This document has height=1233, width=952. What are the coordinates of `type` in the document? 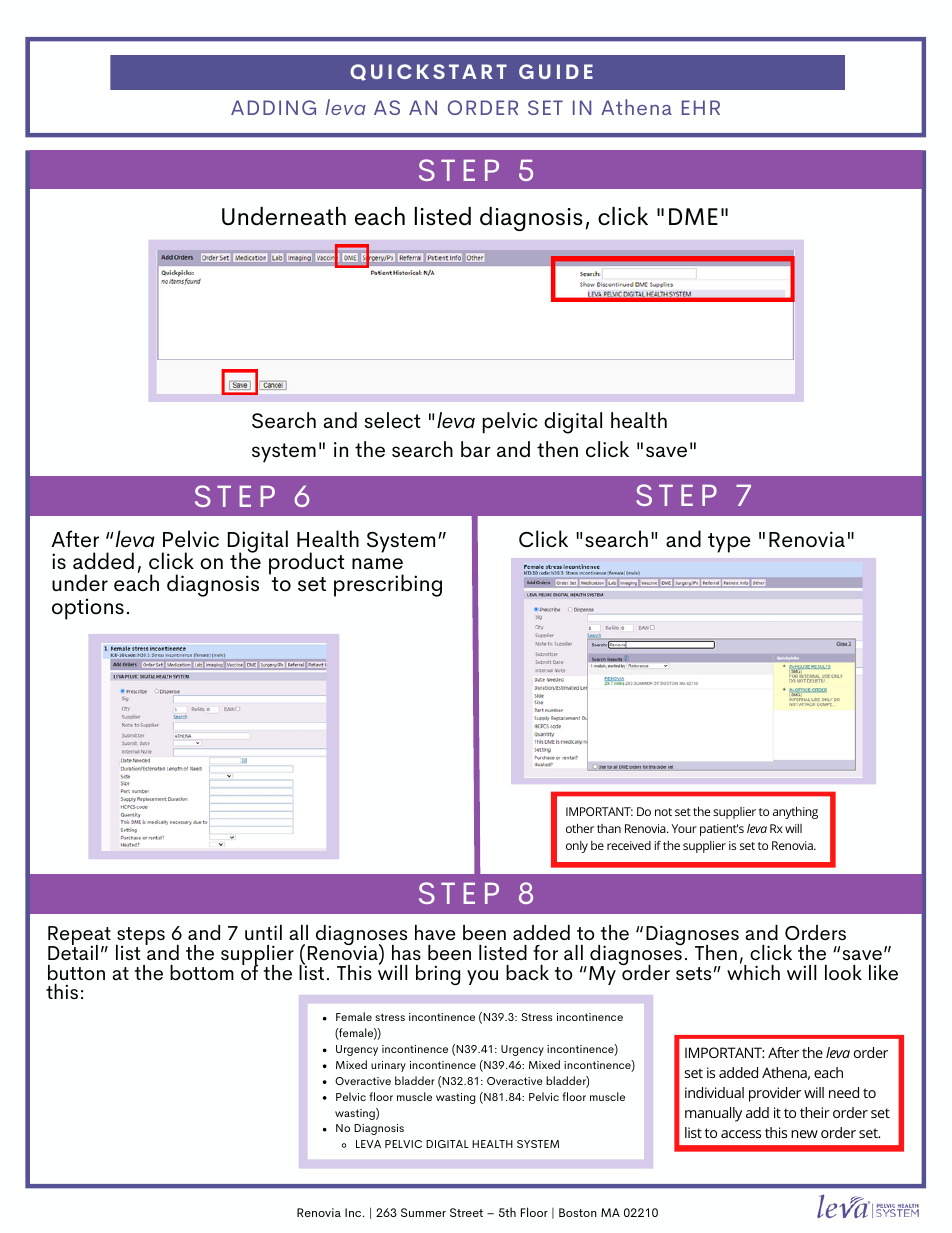 It's located at (729, 543).
